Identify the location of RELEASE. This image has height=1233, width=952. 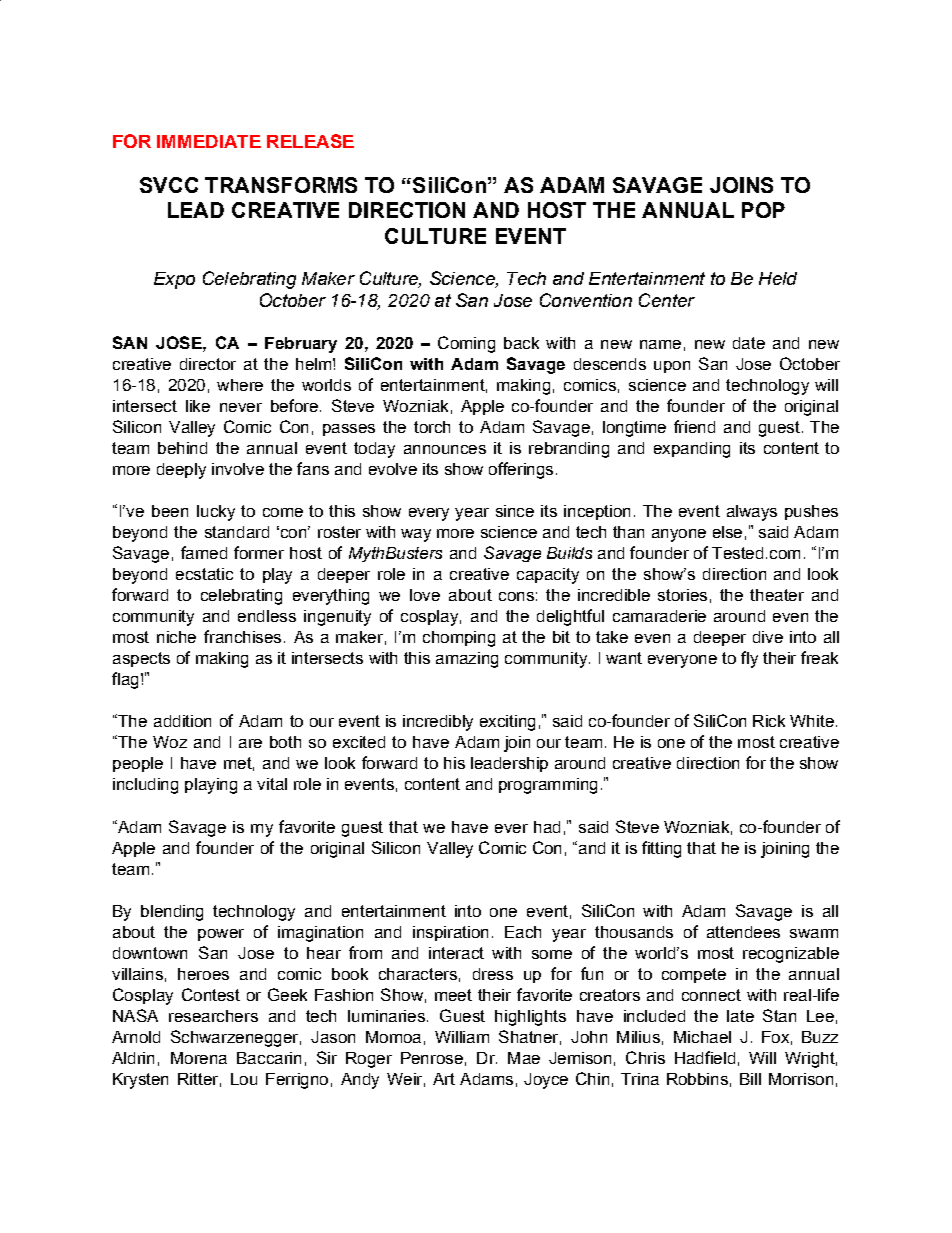
(310, 141).
